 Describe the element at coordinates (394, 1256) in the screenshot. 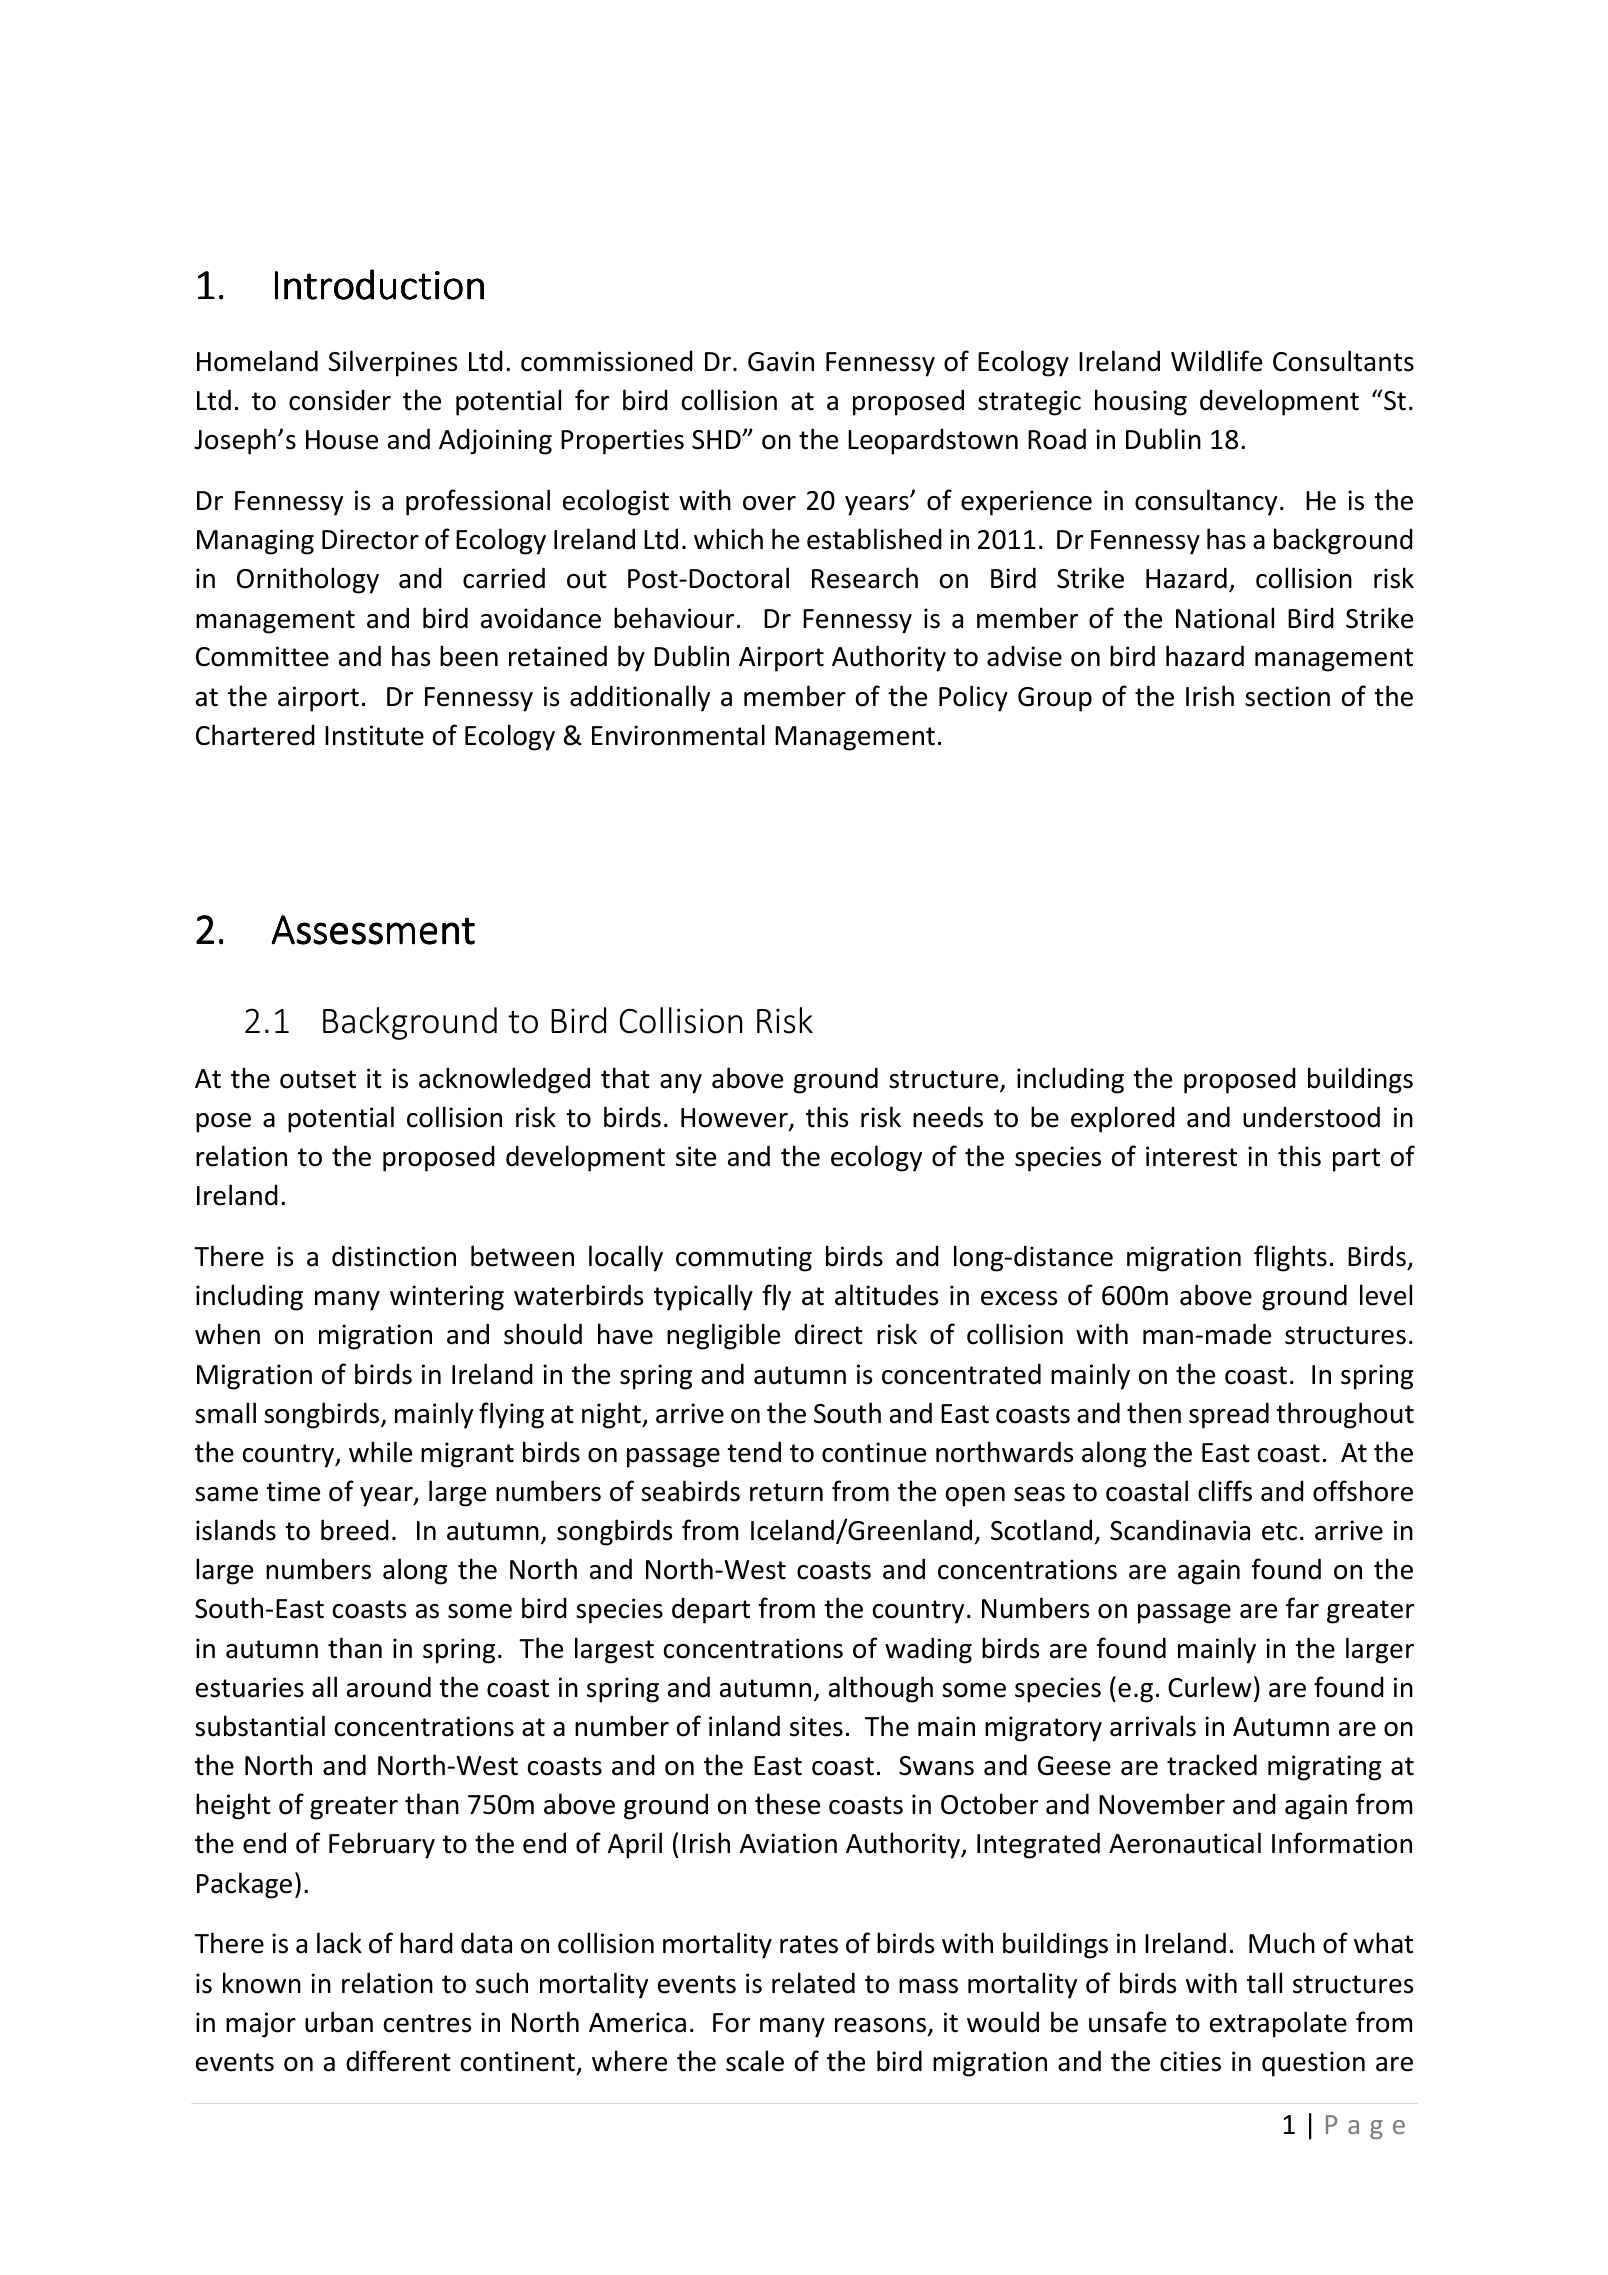

I see `distinction` at that location.
